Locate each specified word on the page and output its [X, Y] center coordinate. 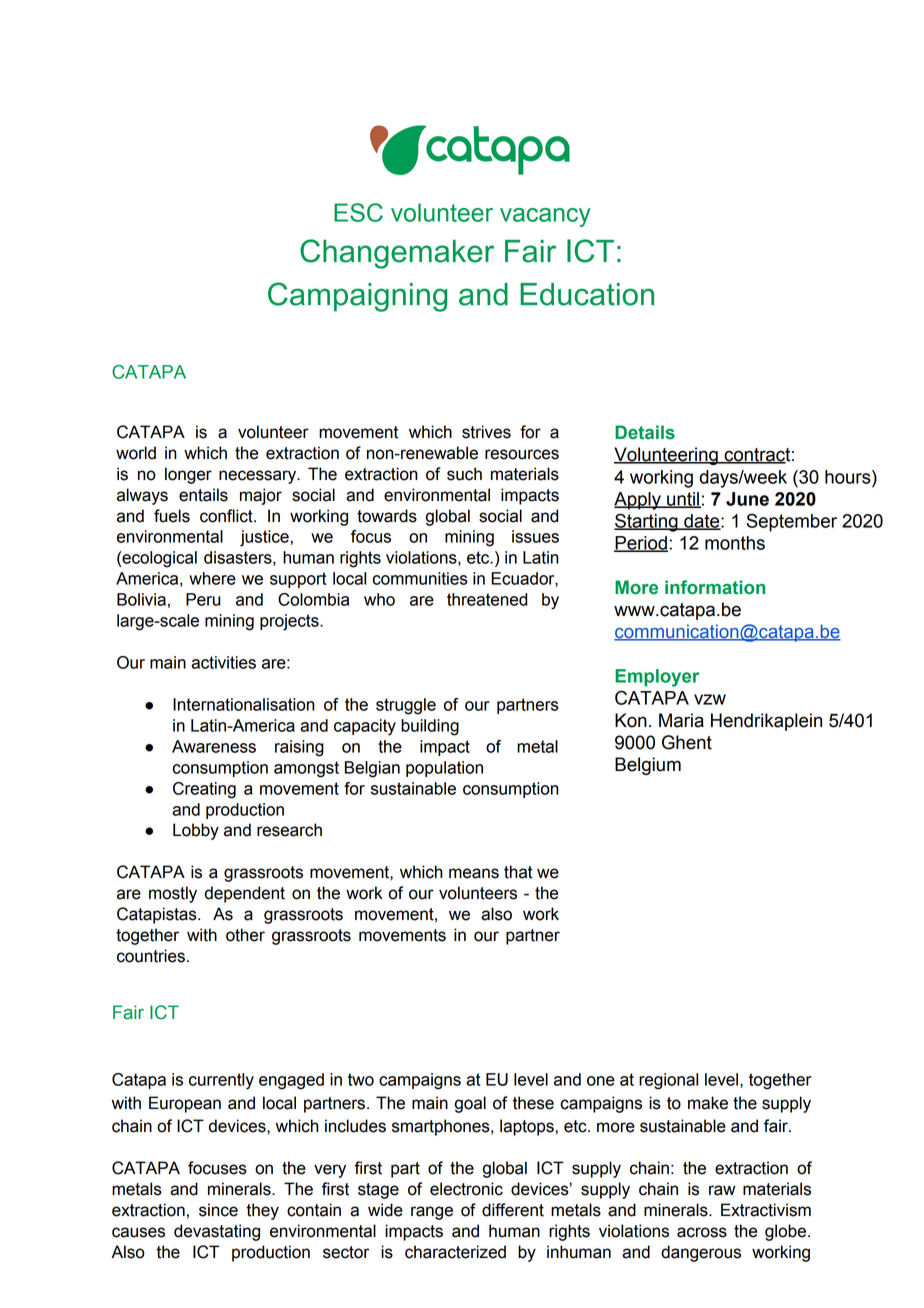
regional [668, 1081]
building [430, 727]
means [474, 873]
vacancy [545, 217]
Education [587, 294]
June [747, 499]
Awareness [214, 746]
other [245, 935]
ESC [358, 212]
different [513, 1210]
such [464, 474]
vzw [710, 699]
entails [203, 495]
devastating [217, 1232]
